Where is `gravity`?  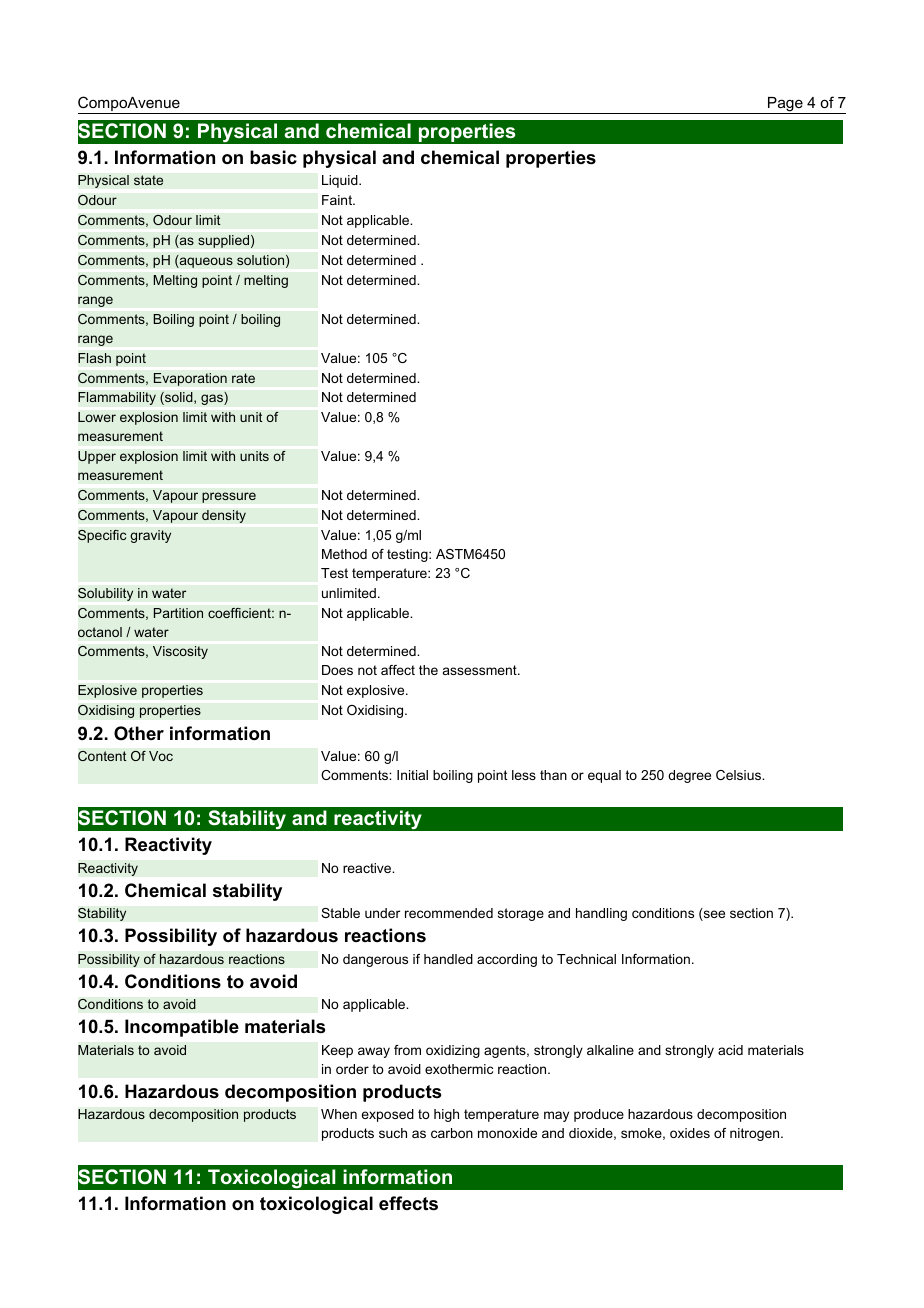 gravity is located at coordinates (150, 536).
